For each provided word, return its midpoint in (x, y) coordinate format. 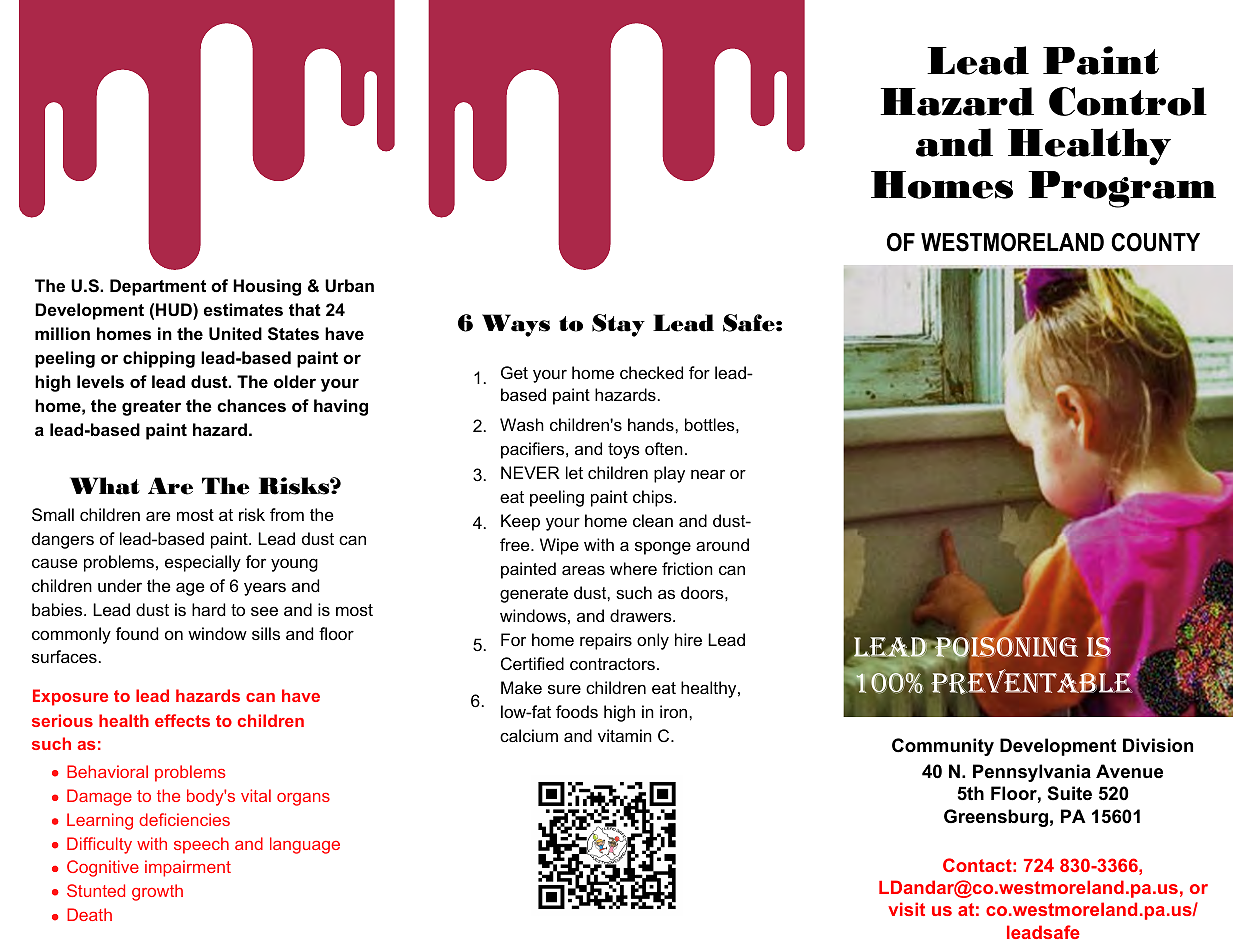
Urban (349, 285)
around (722, 544)
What (105, 486)
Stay (618, 325)
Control (1128, 101)
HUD (175, 309)
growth (157, 892)
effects (182, 720)
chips (654, 498)
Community (943, 747)
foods (577, 711)
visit (906, 909)
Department (158, 287)
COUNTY (1155, 242)
